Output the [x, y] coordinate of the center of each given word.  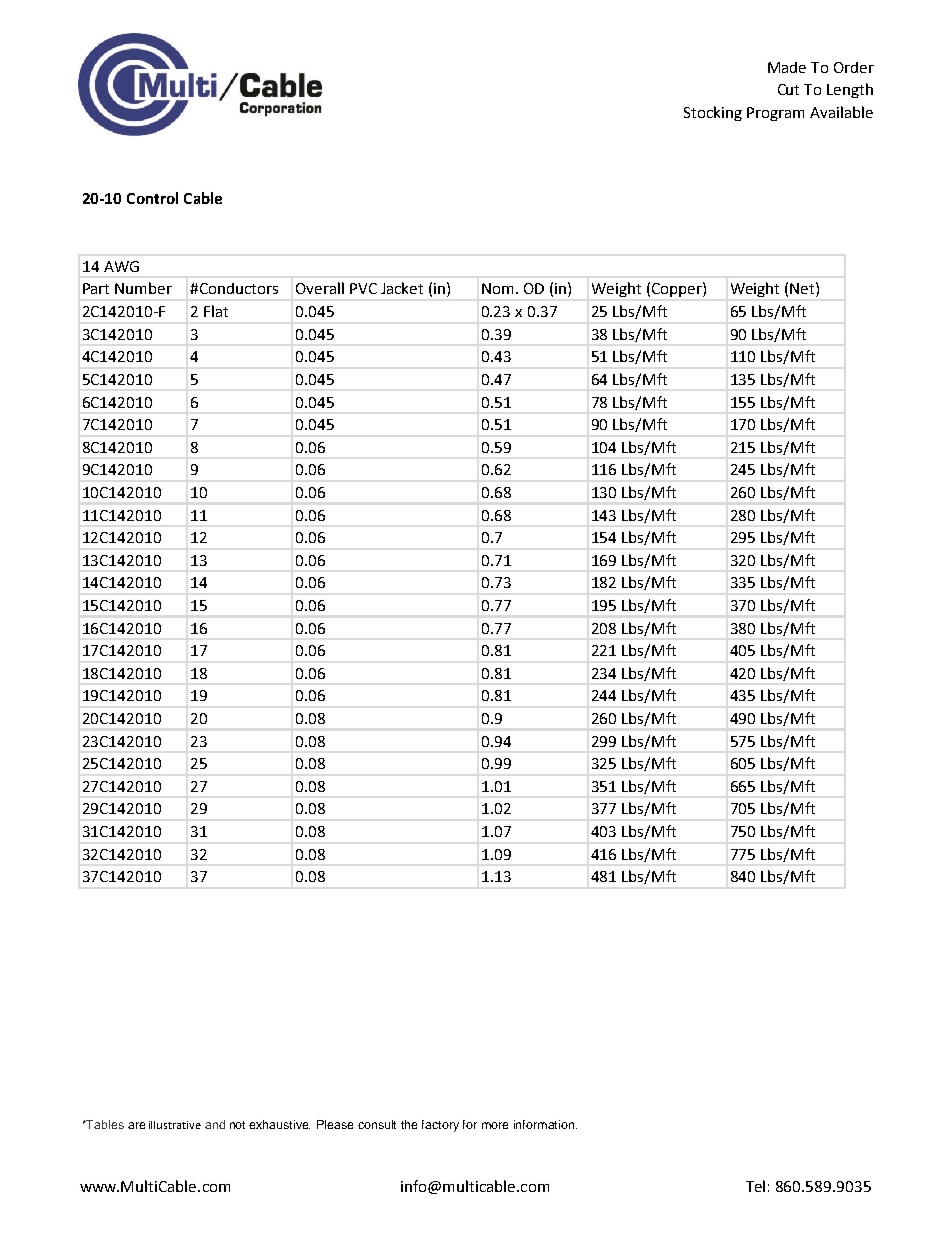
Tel [755, 1186]
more [495, 1125]
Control [152, 198]
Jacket [402, 288]
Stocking [713, 113]
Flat [216, 311]
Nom [497, 288]
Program [775, 114]
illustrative [175, 1125]
